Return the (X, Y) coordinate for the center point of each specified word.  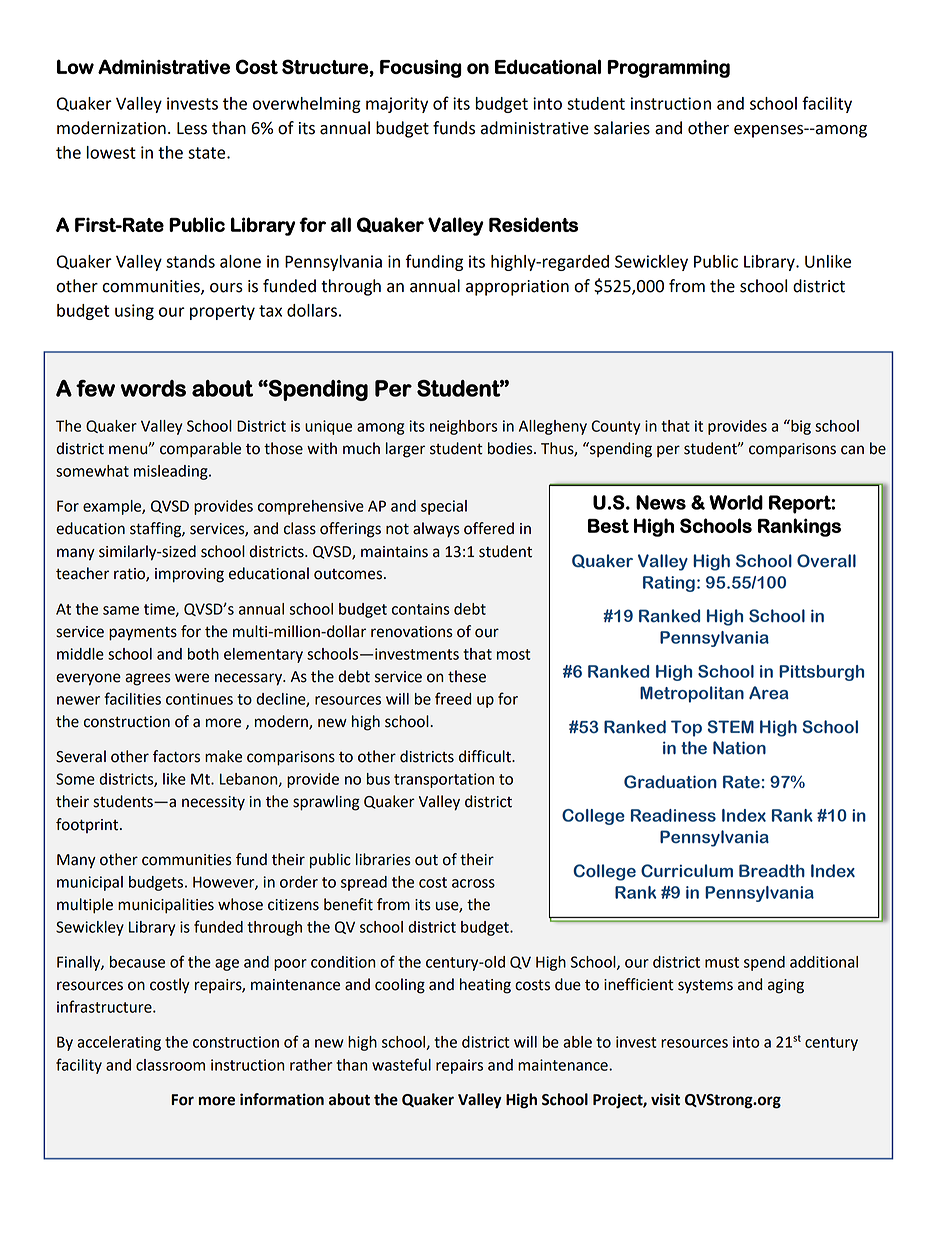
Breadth (772, 871)
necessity (213, 803)
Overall (826, 561)
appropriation (517, 288)
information (282, 1099)
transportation (444, 780)
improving (189, 575)
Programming (668, 69)
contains (421, 609)
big (800, 427)
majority (397, 105)
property (222, 312)
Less (192, 128)
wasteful (401, 1064)
